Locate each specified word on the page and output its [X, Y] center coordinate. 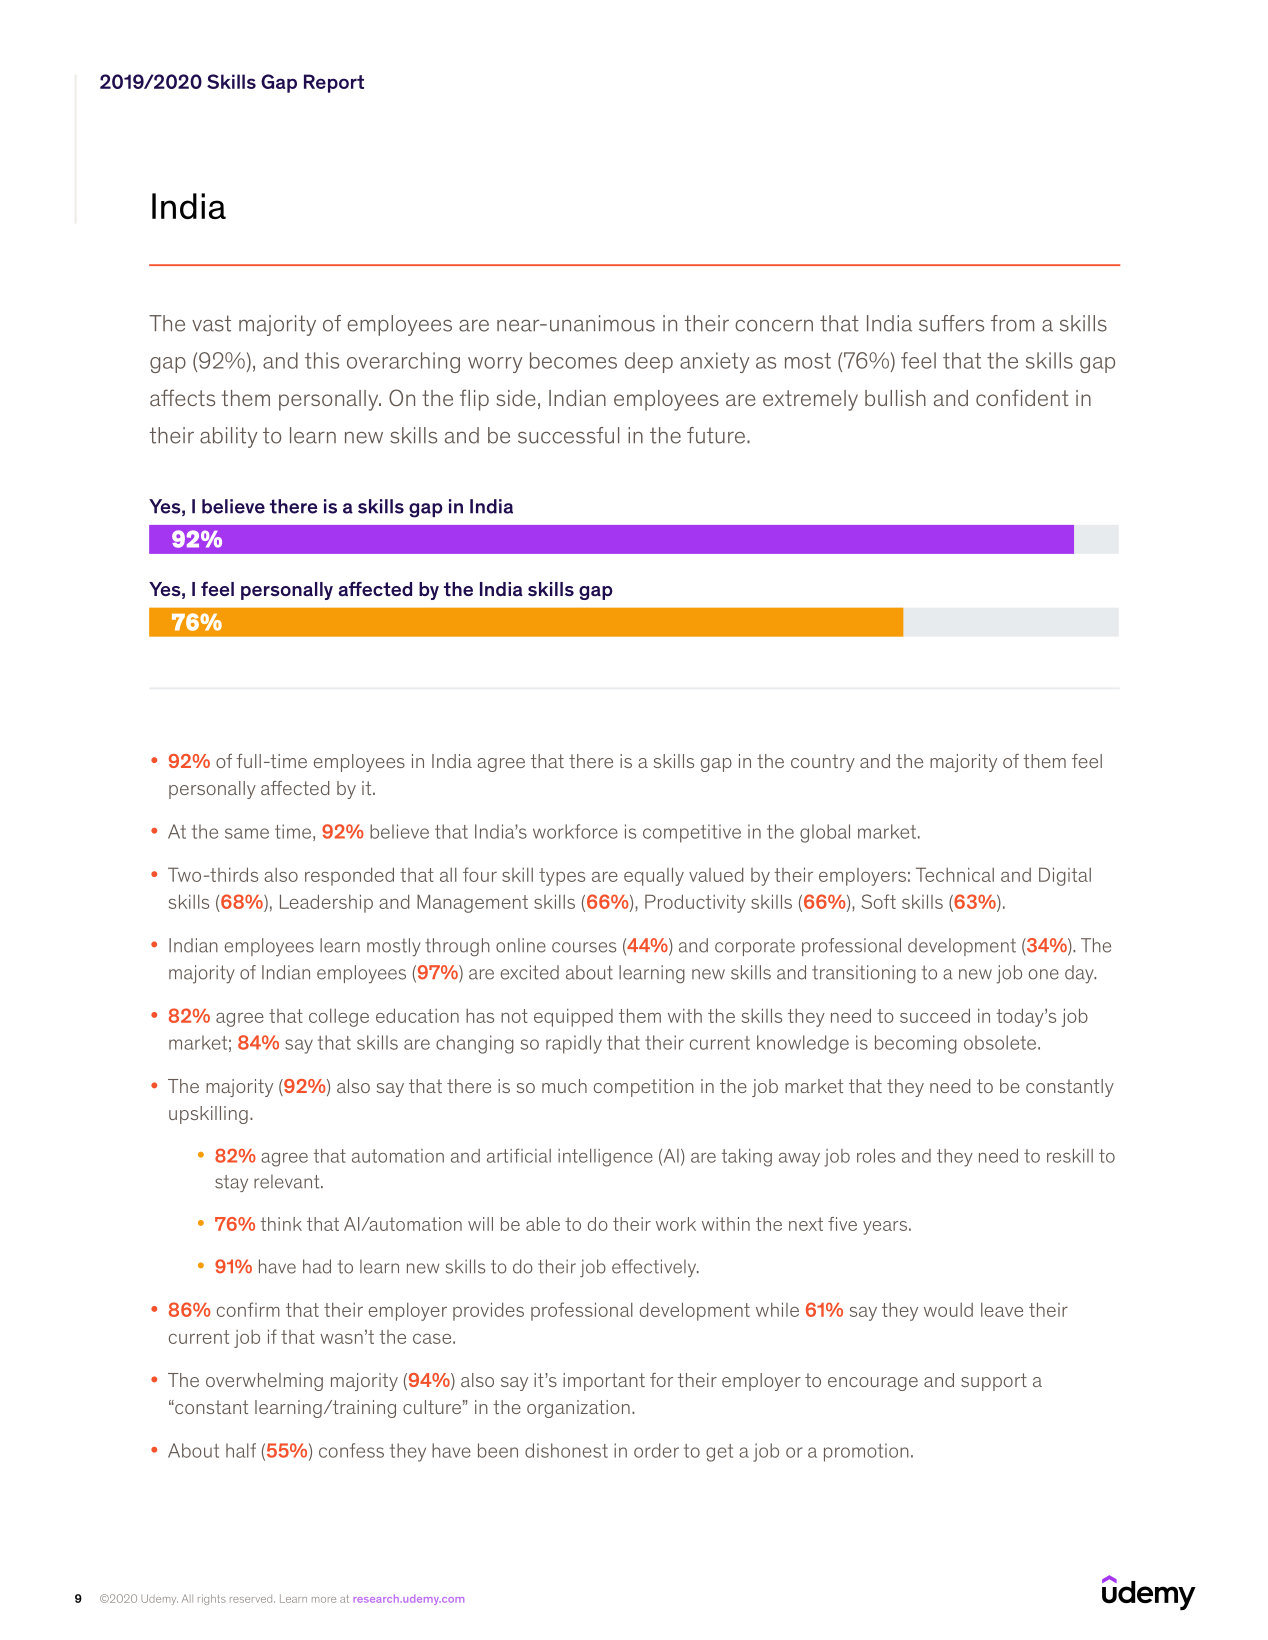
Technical [955, 874]
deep [649, 362]
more [324, 1600]
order [656, 1450]
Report [334, 83]
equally [654, 876]
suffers [951, 323]
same [247, 833]
